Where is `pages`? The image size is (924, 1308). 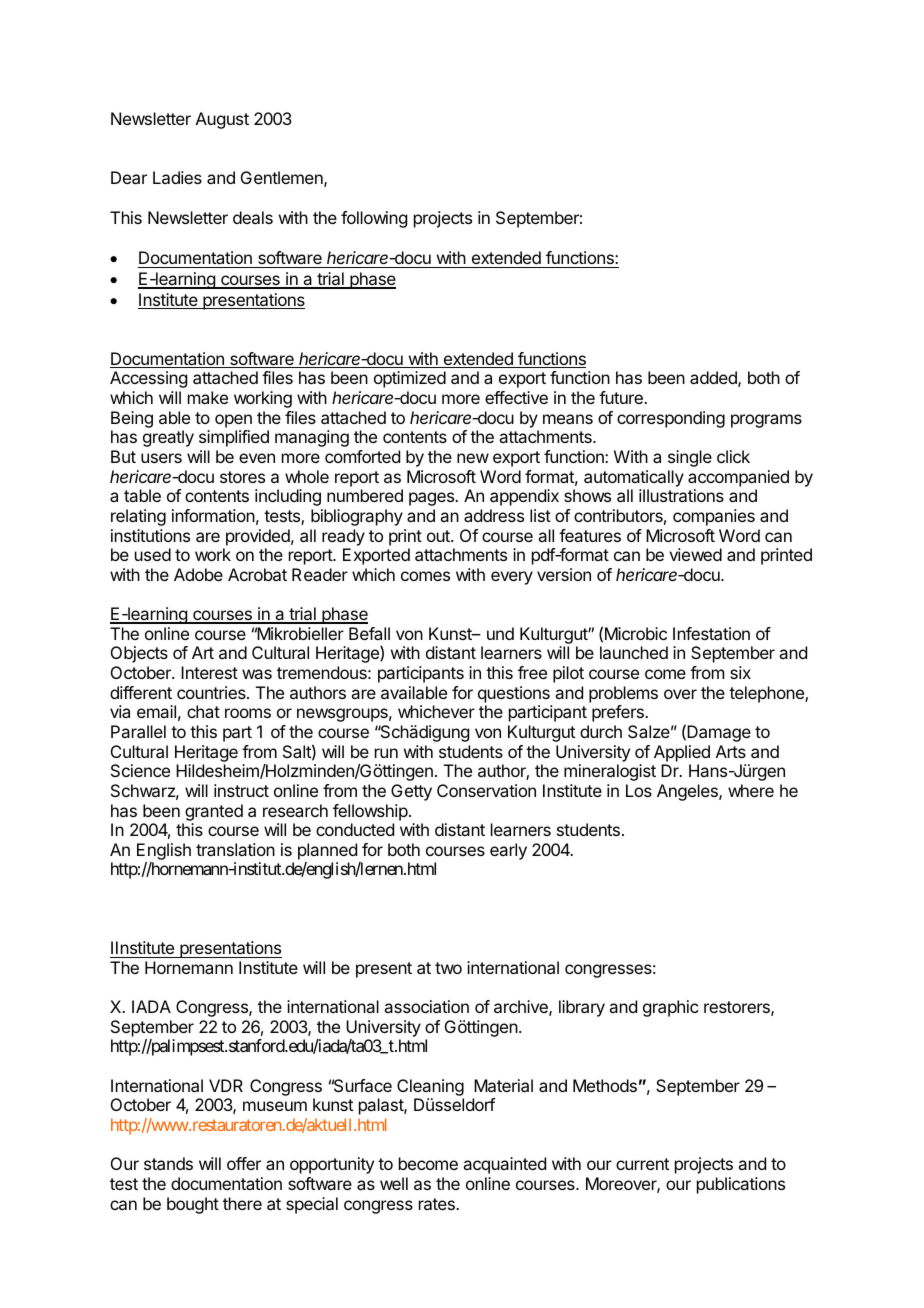 pages is located at coordinates (432, 499).
